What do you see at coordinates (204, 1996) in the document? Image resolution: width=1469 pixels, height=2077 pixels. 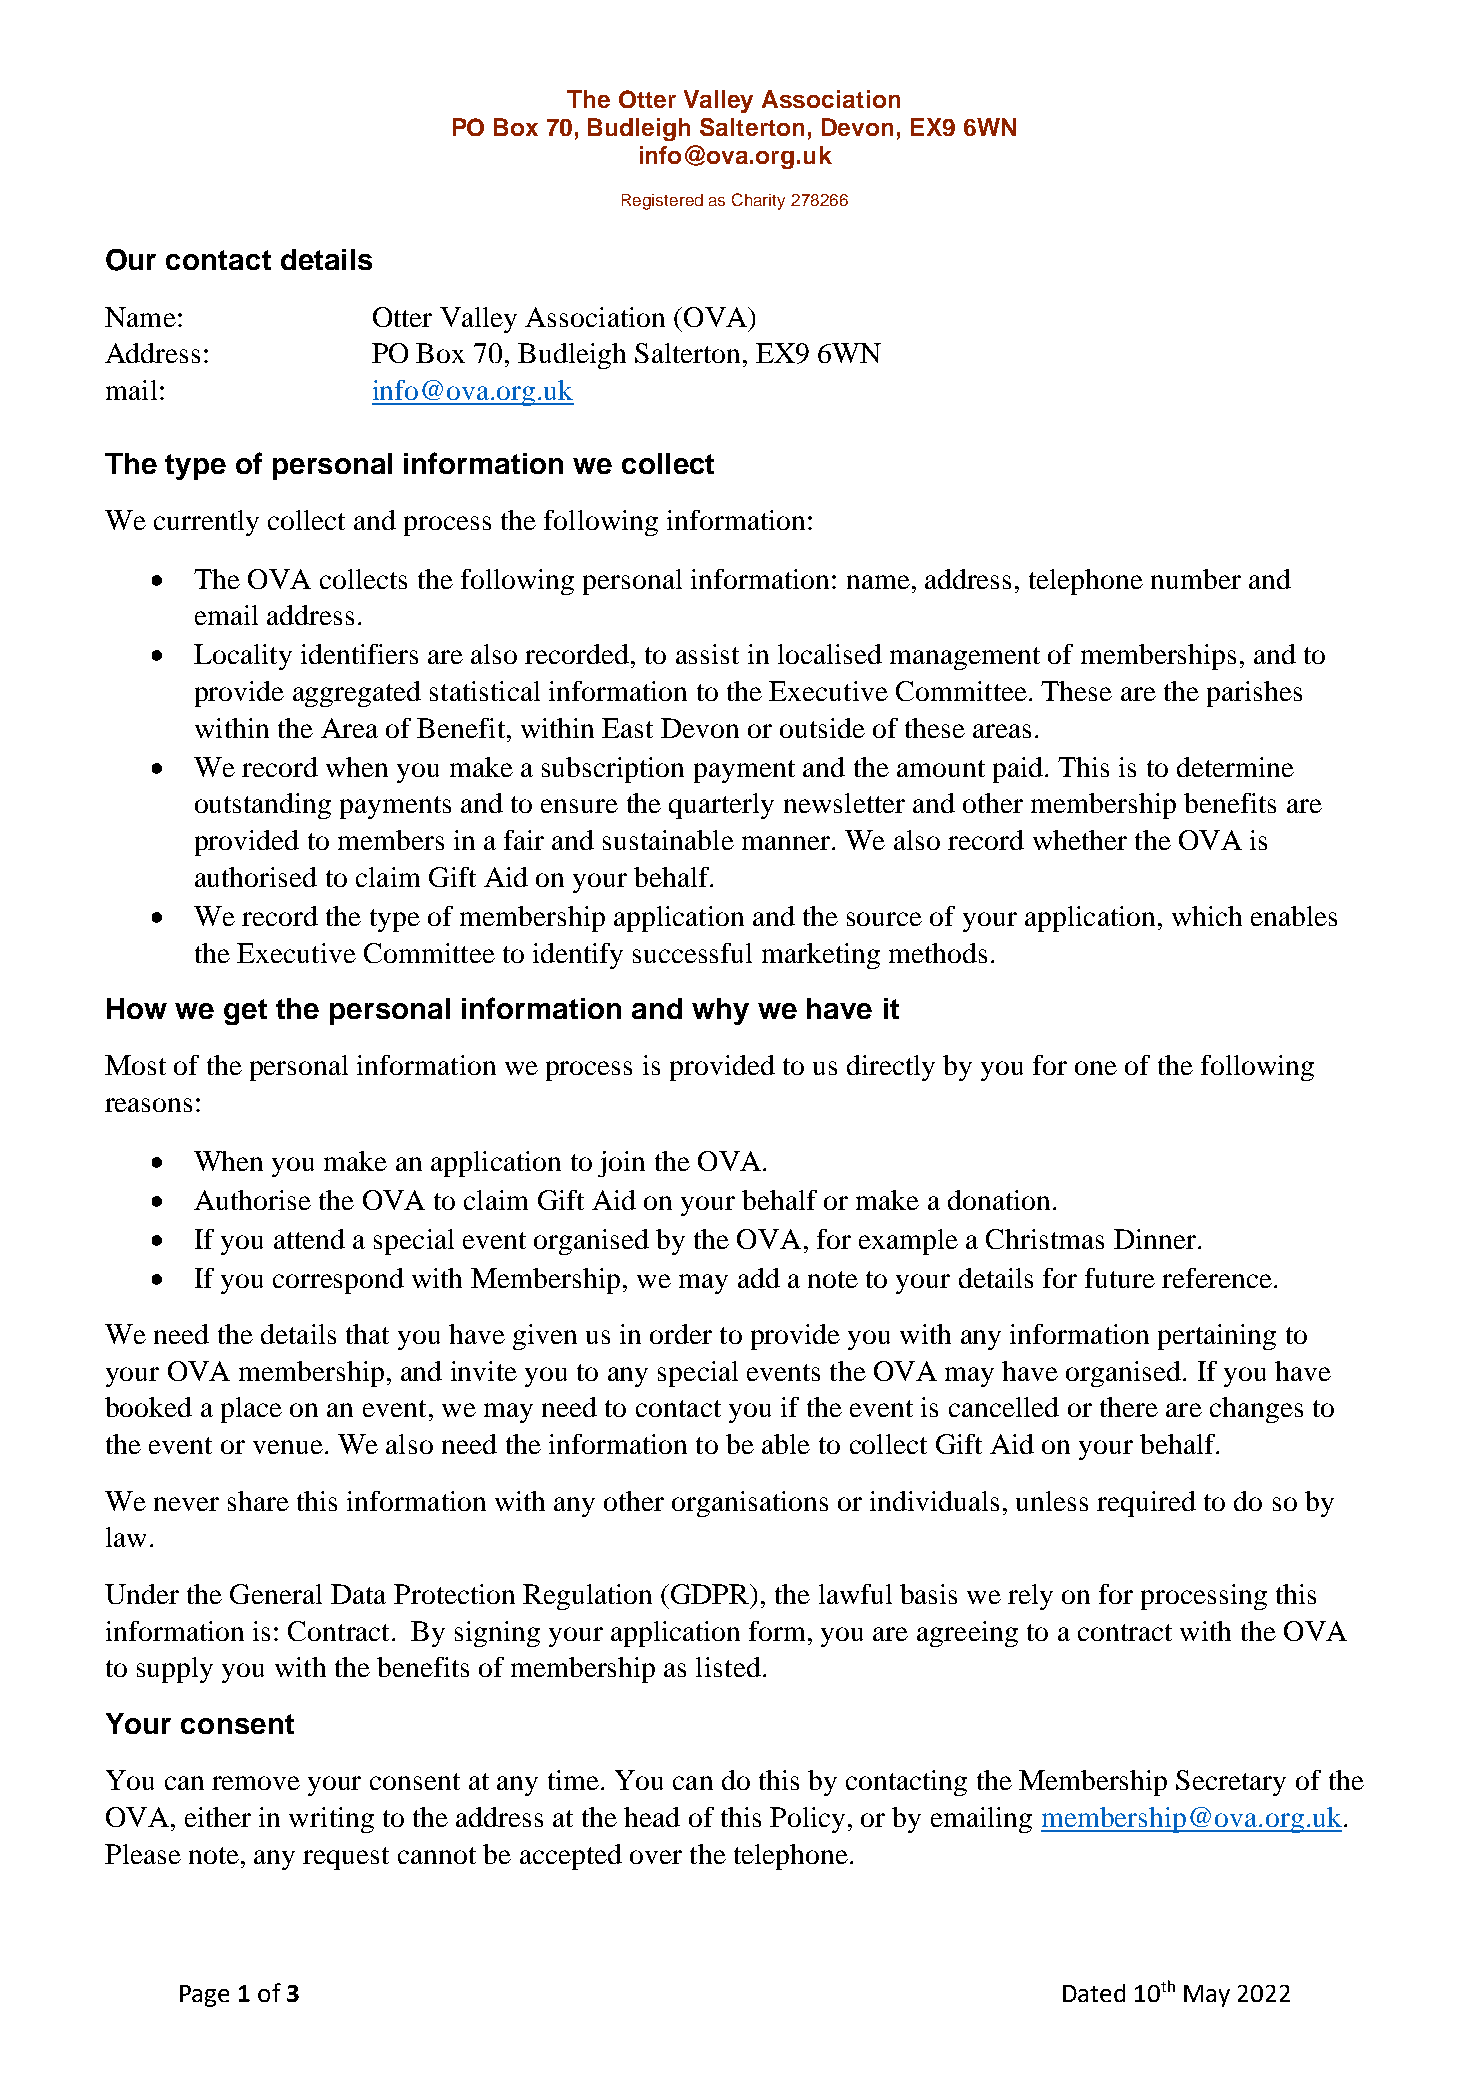 I see `Page` at bounding box center [204, 1996].
